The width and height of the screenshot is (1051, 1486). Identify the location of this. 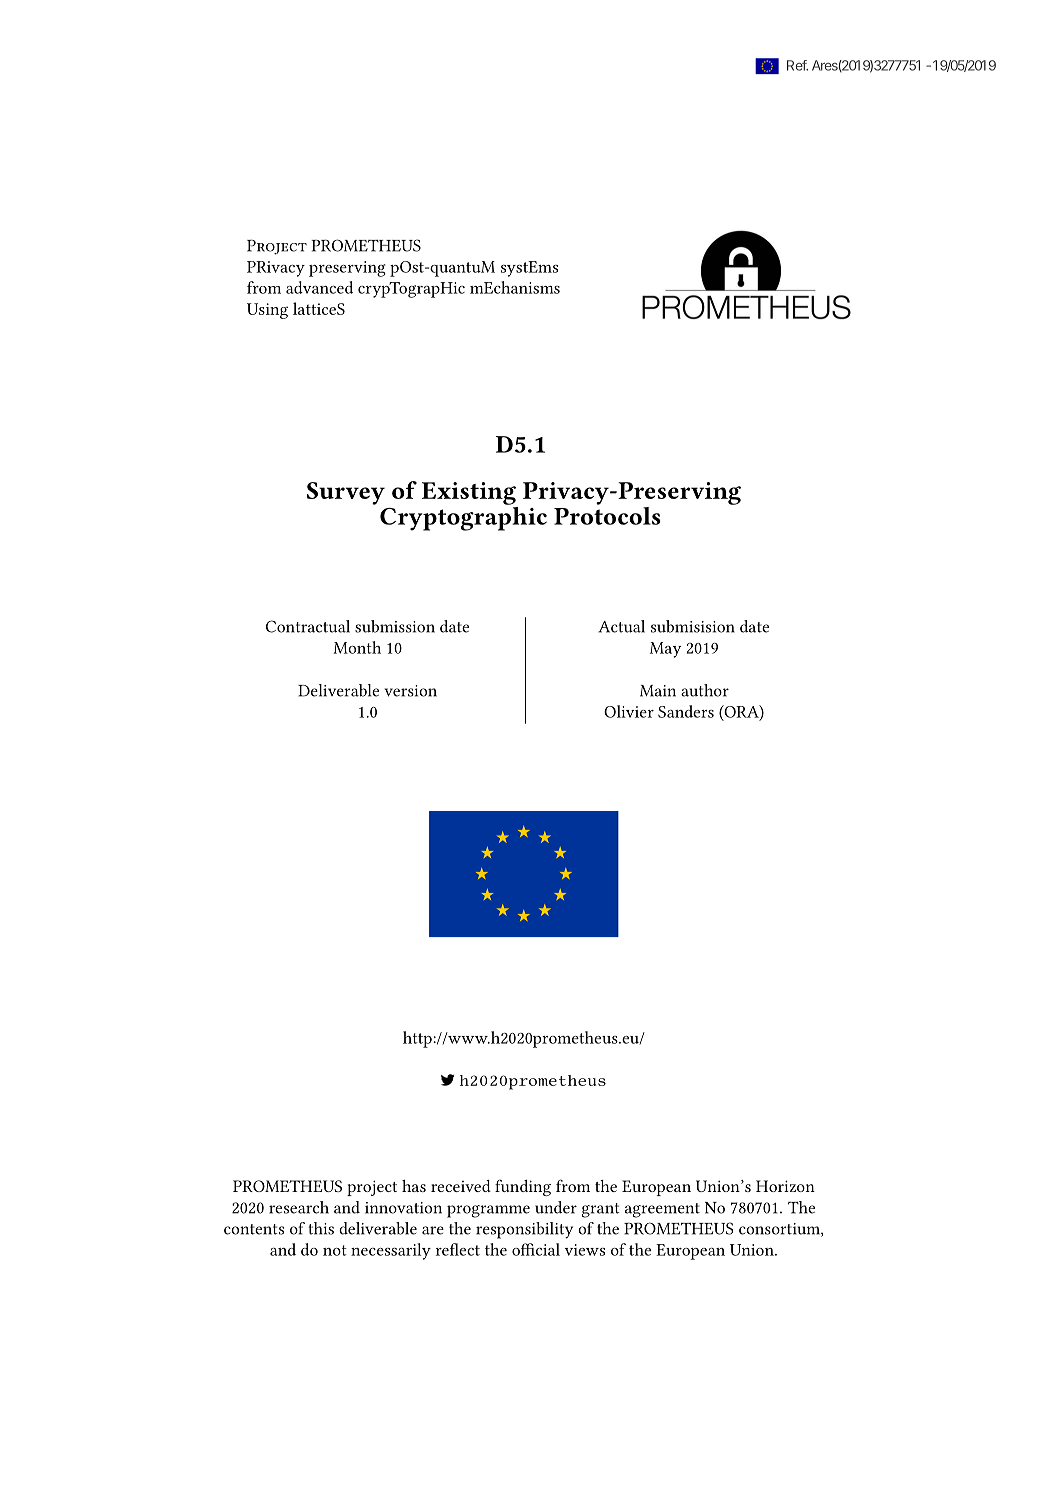
(321, 1228).
